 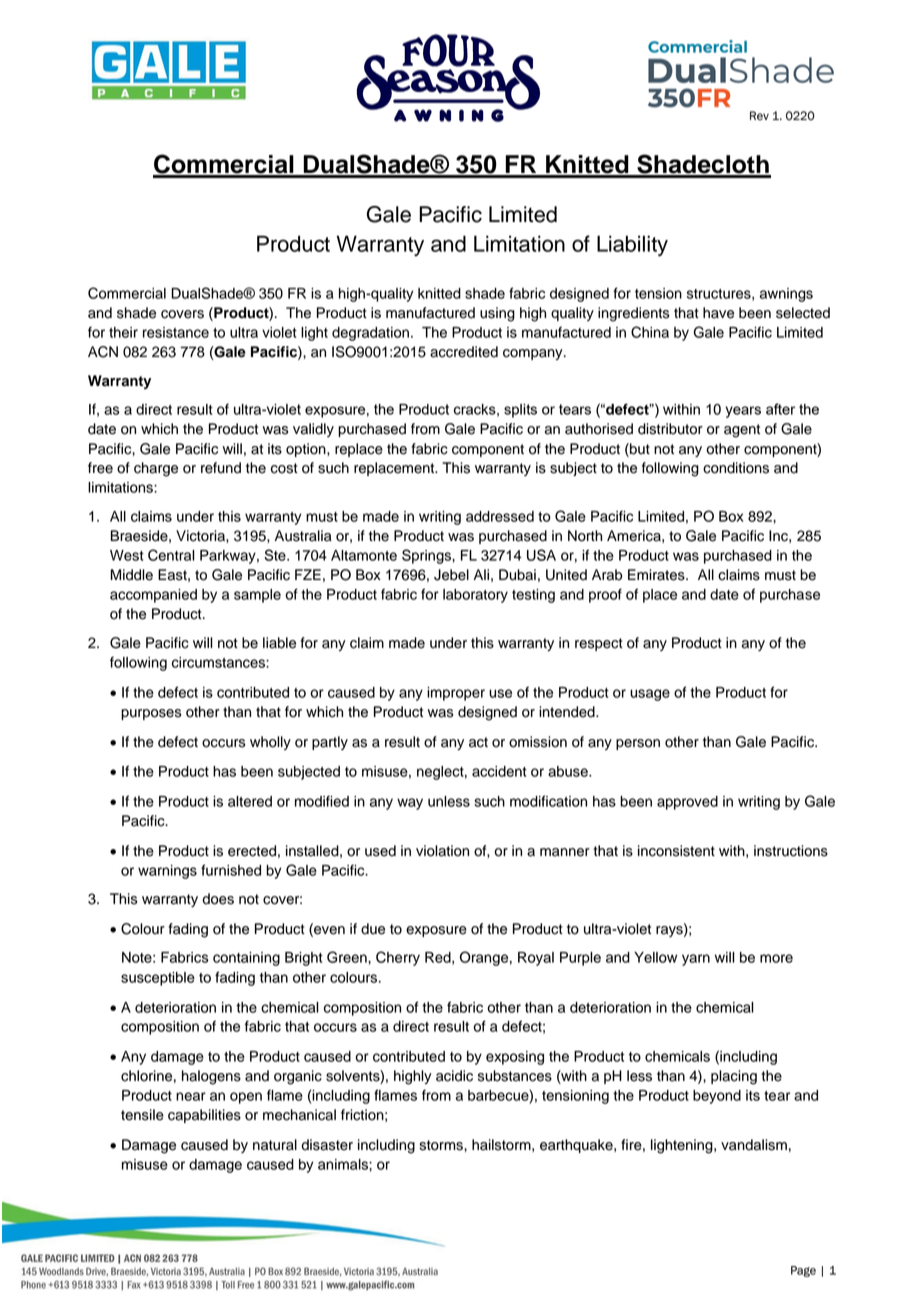 What do you see at coordinates (456, 694) in the screenshot?
I see `improper` at bounding box center [456, 694].
